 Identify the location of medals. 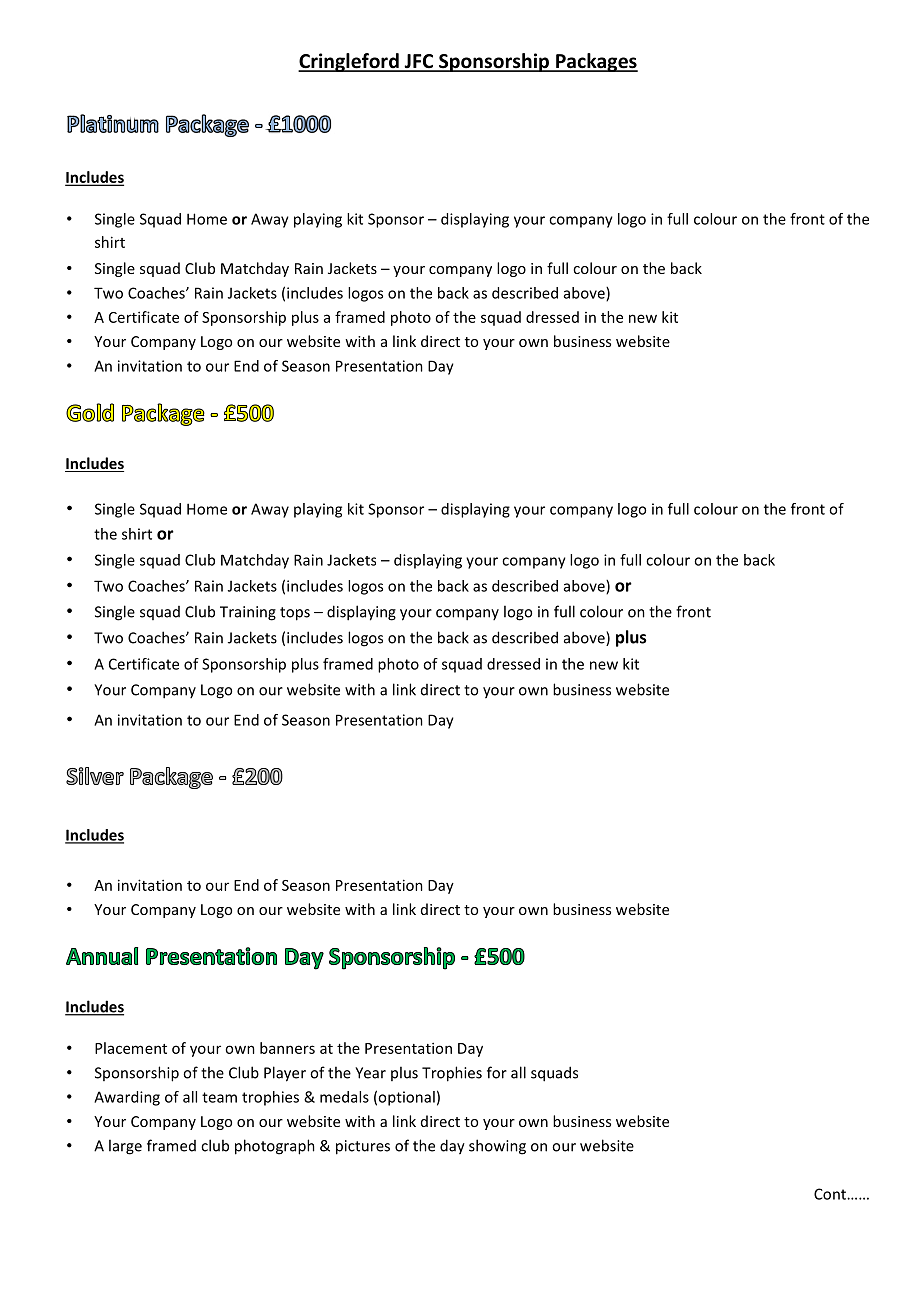
(344, 1097).
